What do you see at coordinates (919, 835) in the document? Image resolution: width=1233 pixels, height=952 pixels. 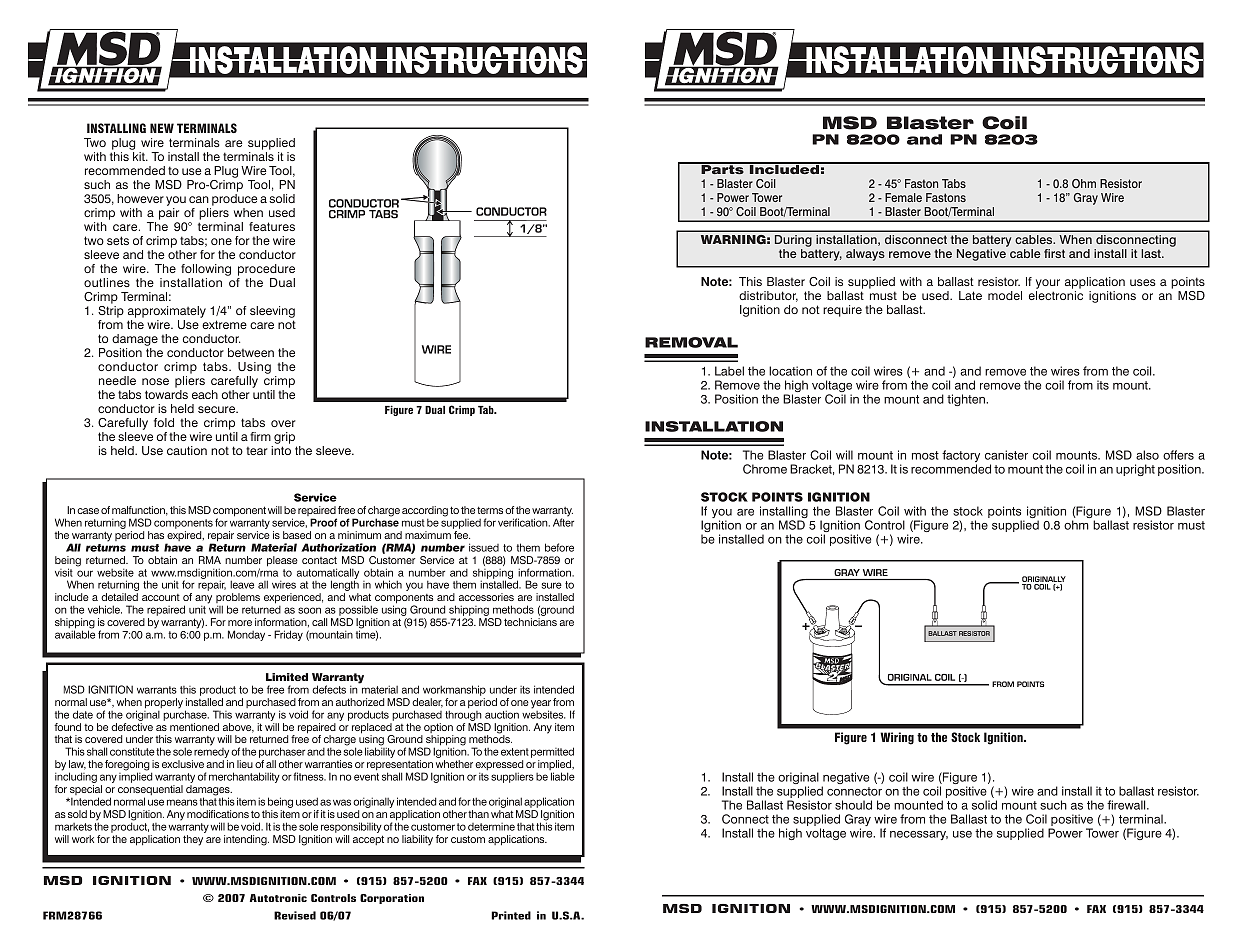 I see `necessary` at bounding box center [919, 835].
